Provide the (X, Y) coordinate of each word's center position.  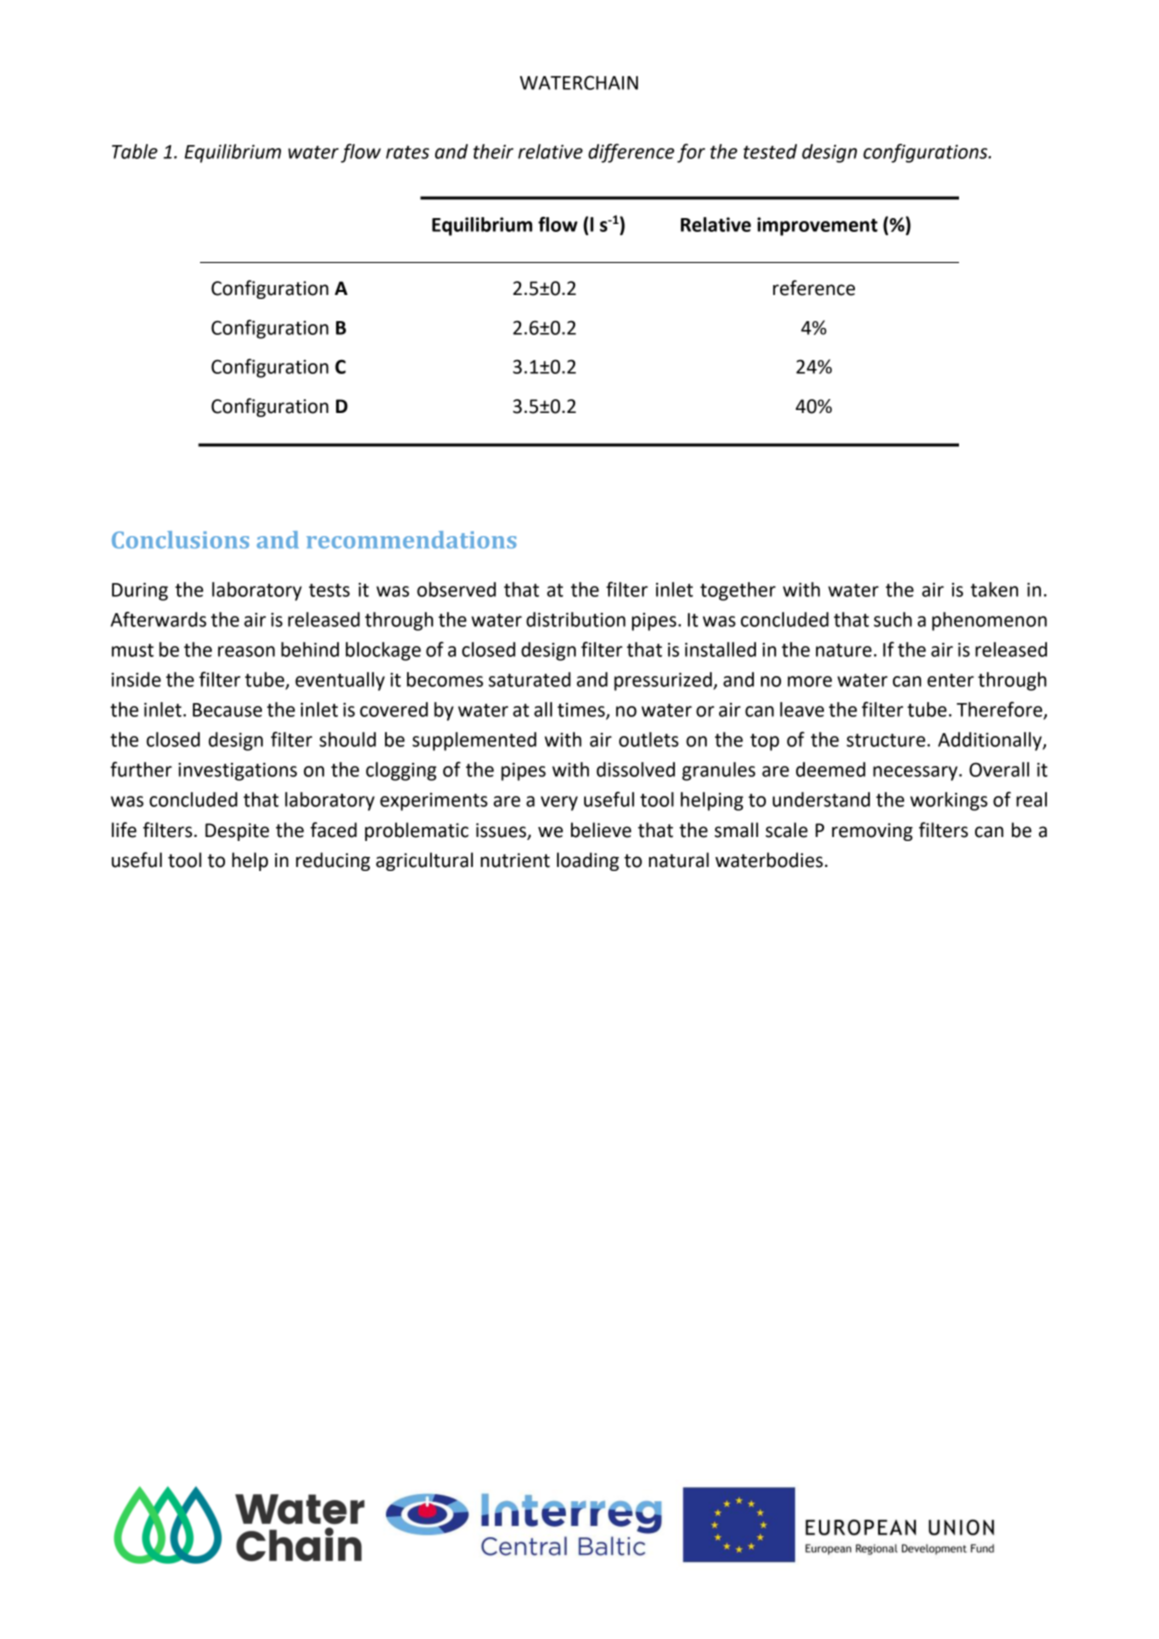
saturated (530, 679)
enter (950, 680)
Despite (237, 832)
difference (631, 153)
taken (994, 589)
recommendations (411, 540)
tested (770, 151)
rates (407, 152)
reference (814, 288)
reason (246, 651)
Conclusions (180, 540)
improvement (817, 226)
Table (135, 151)
